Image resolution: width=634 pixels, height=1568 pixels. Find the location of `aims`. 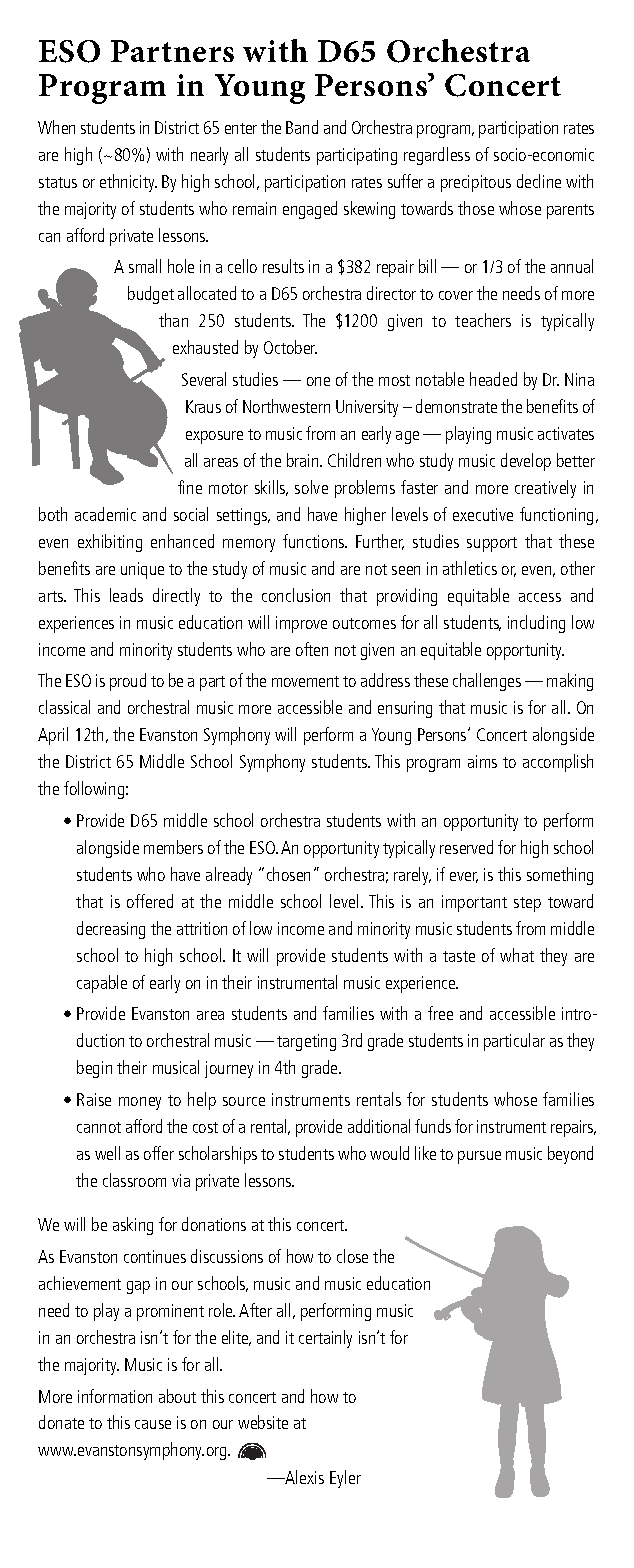

aims is located at coordinates (482, 761).
